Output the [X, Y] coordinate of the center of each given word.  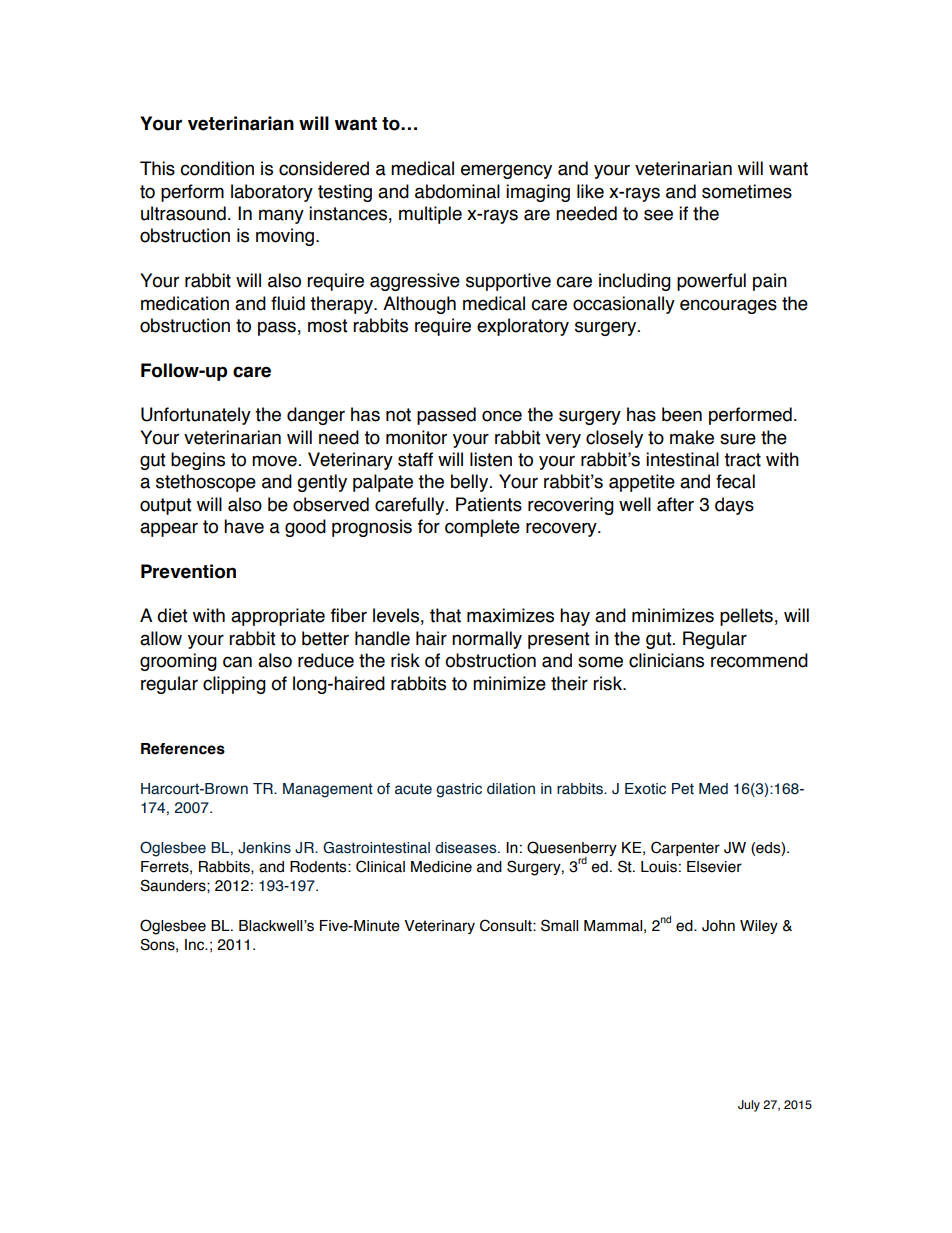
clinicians [666, 660]
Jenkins [264, 848]
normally [487, 640]
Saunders [174, 885]
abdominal [457, 191]
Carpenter [685, 848]
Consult [507, 925]
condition [217, 168]
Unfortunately [196, 416]
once [502, 416]
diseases [467, 848]
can [237, 662]
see [658, 215]
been [682, 414]
